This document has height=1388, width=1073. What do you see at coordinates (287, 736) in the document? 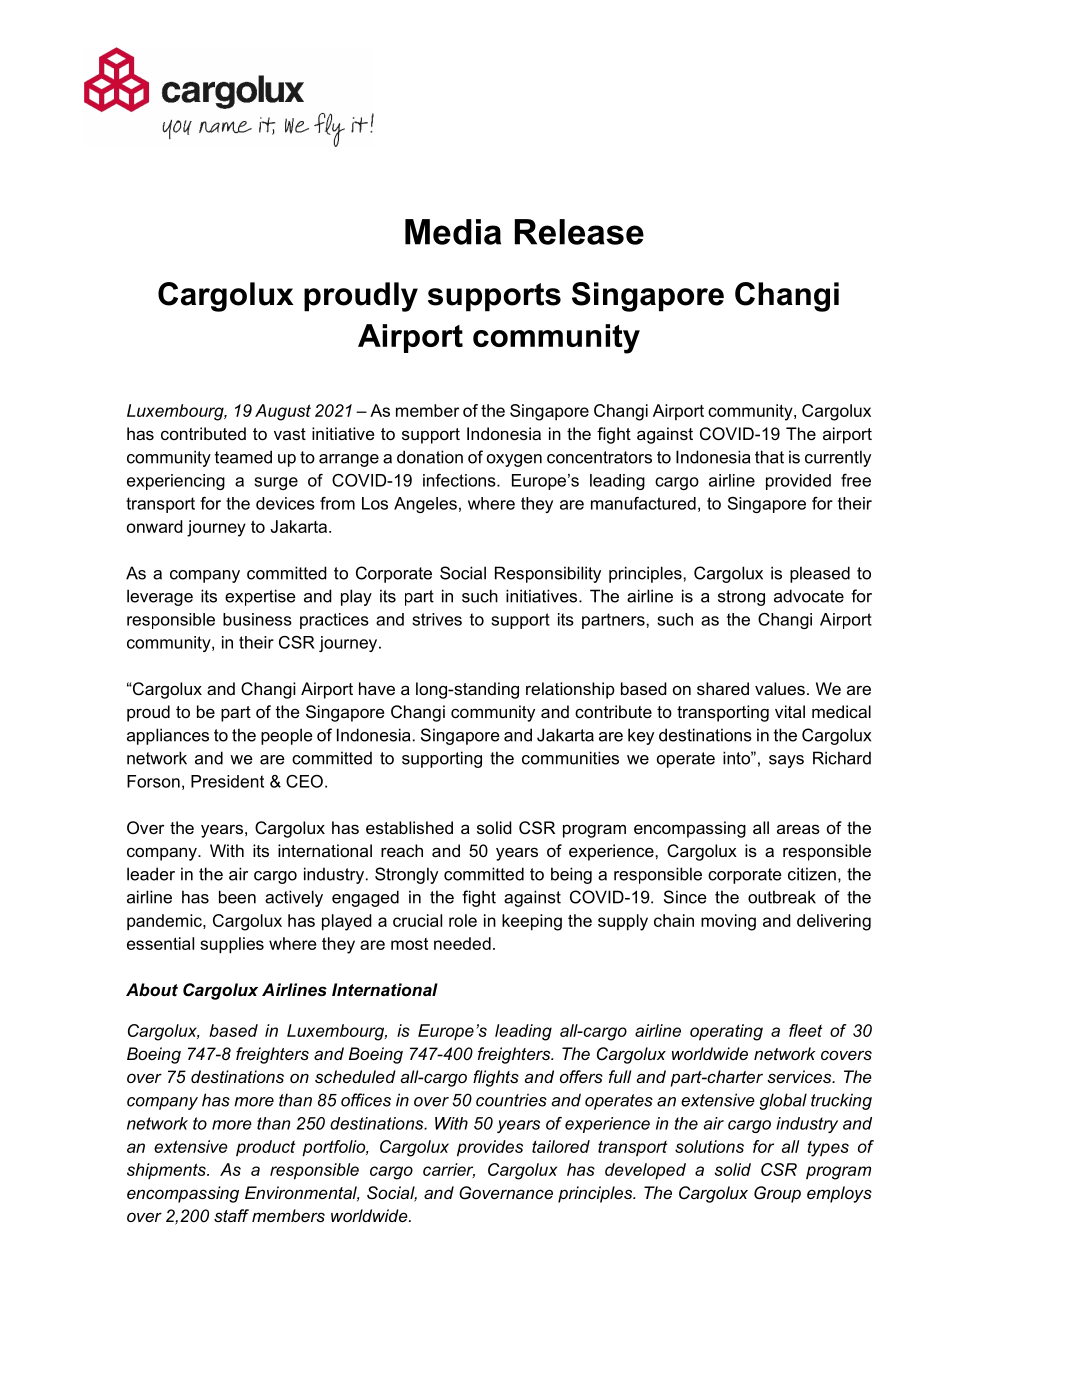
I see `people` at bounding box center [287, 736].
